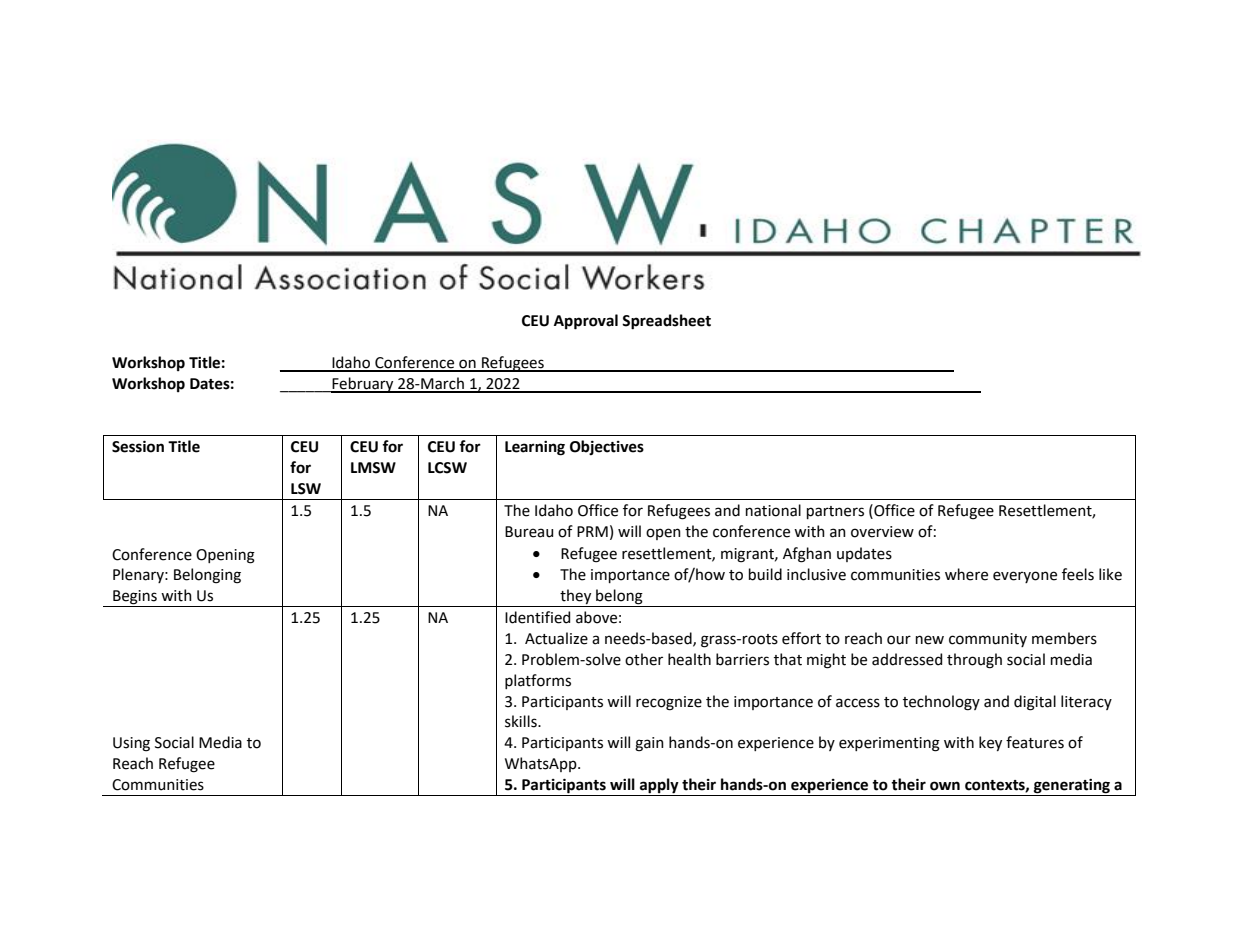 This page has height=952, width=1233. I want to click on Objectives, so click(607, 447).
